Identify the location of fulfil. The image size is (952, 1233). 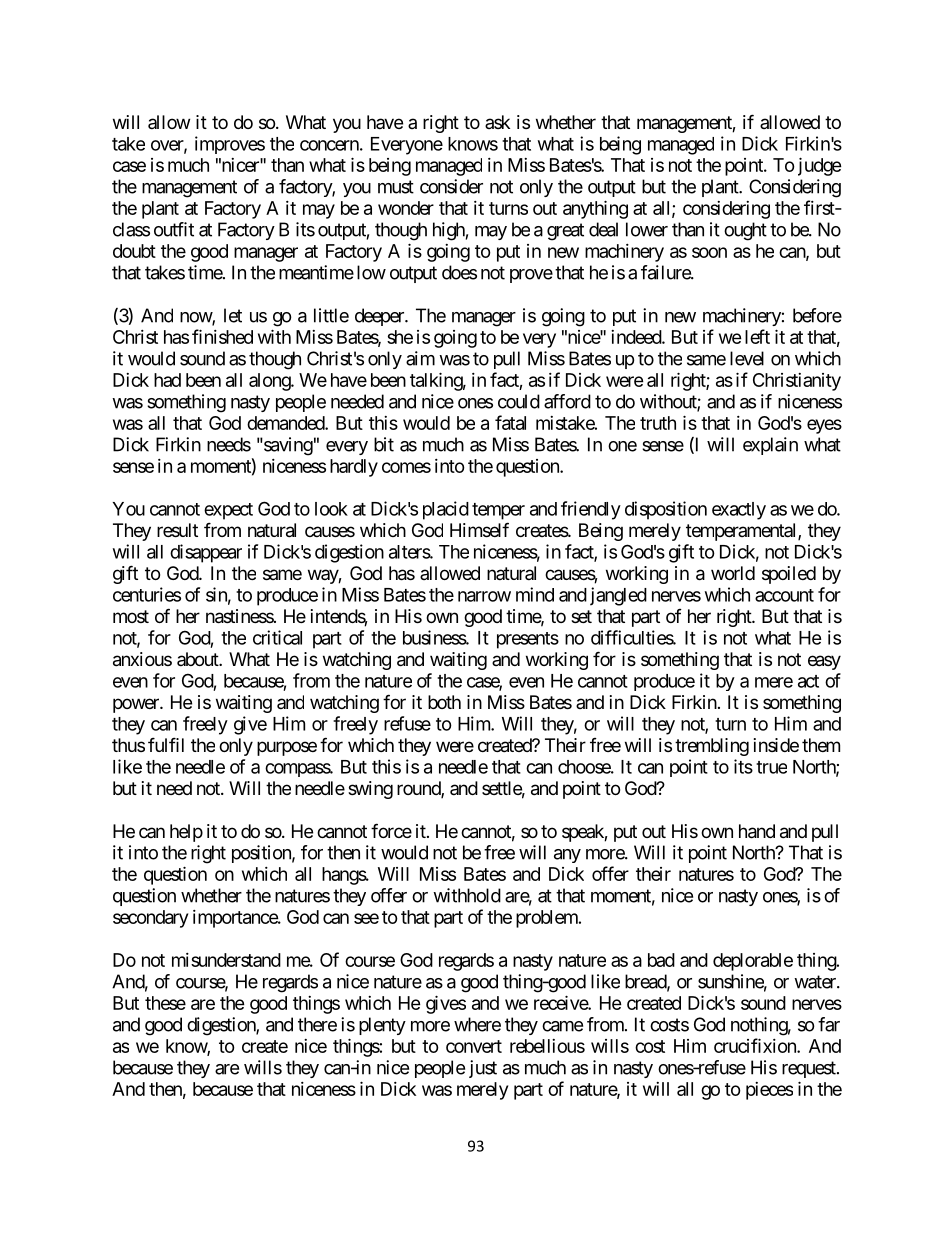
(166, 744).
